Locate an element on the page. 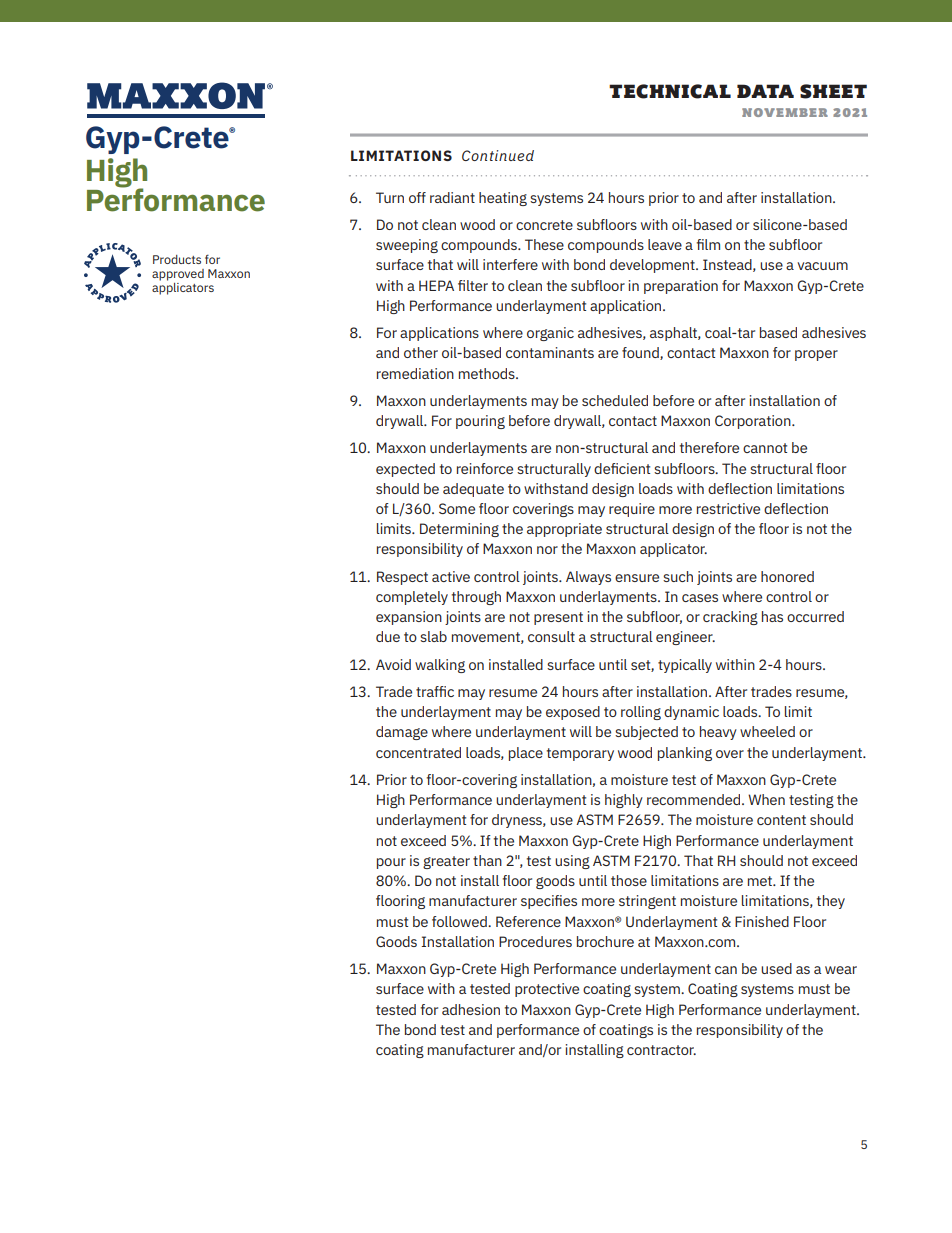  has is located at coordinates (772, 616).
